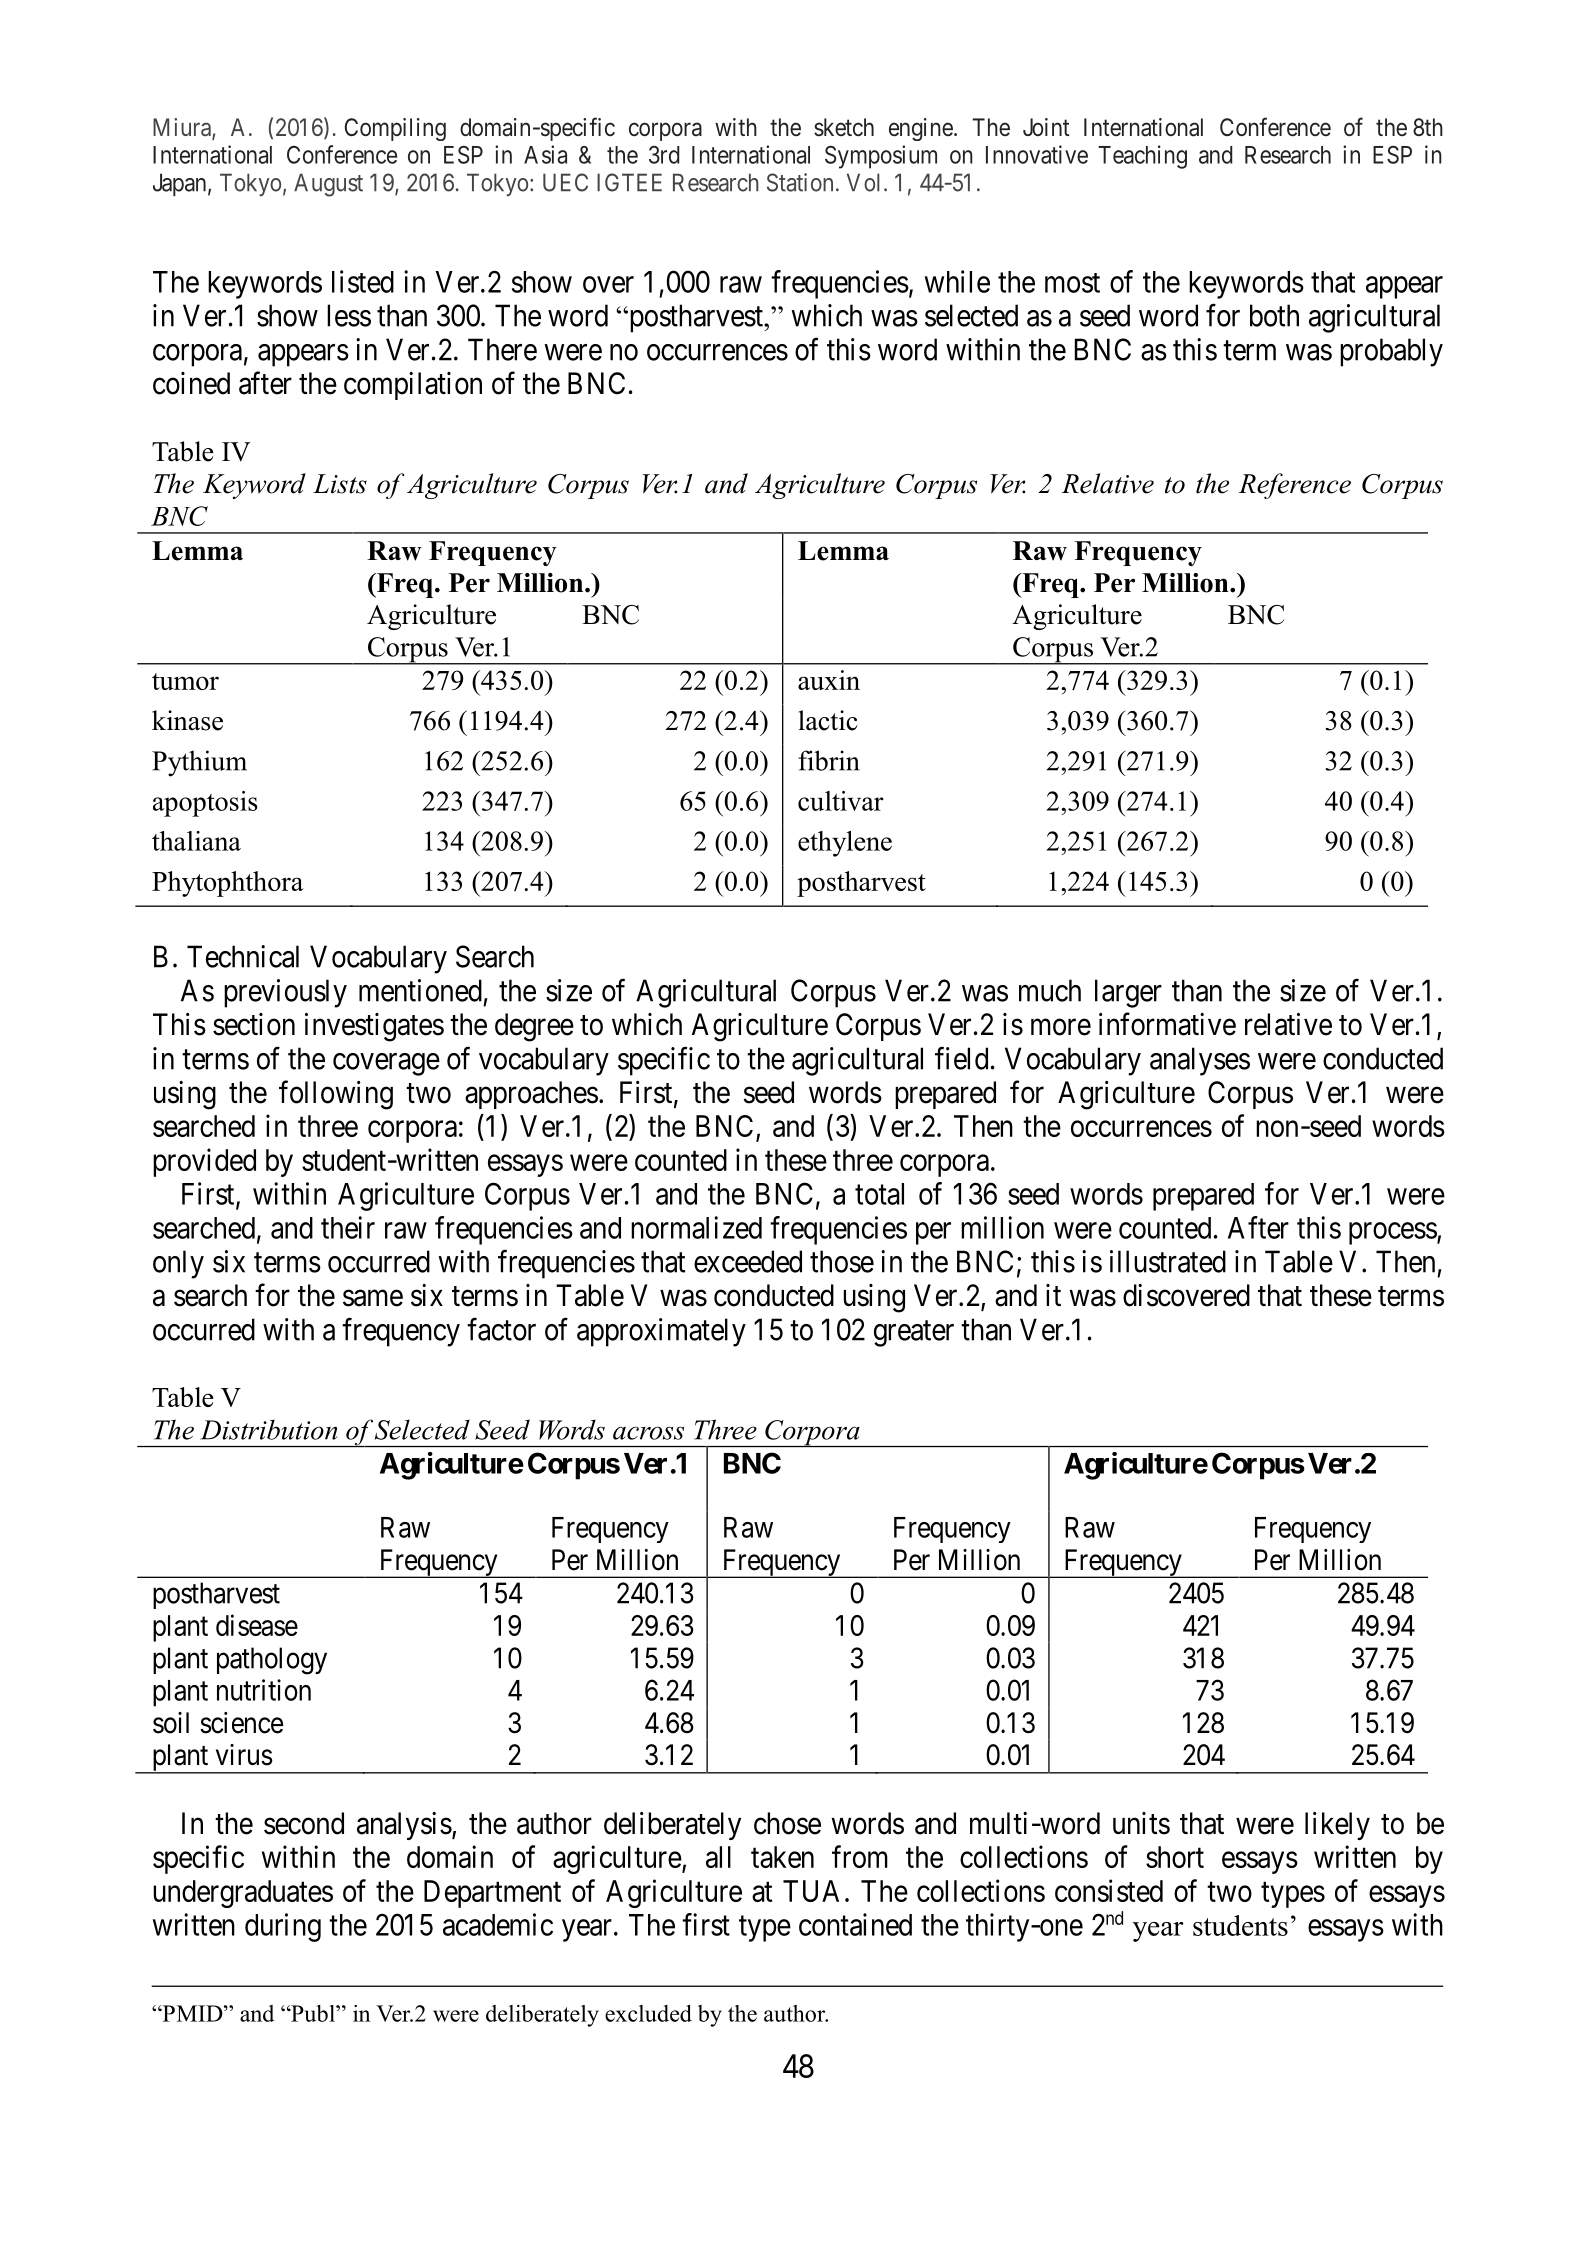 This screenshot has height=2255, width=1595. I want to click on contained, so click(855, 1924).
